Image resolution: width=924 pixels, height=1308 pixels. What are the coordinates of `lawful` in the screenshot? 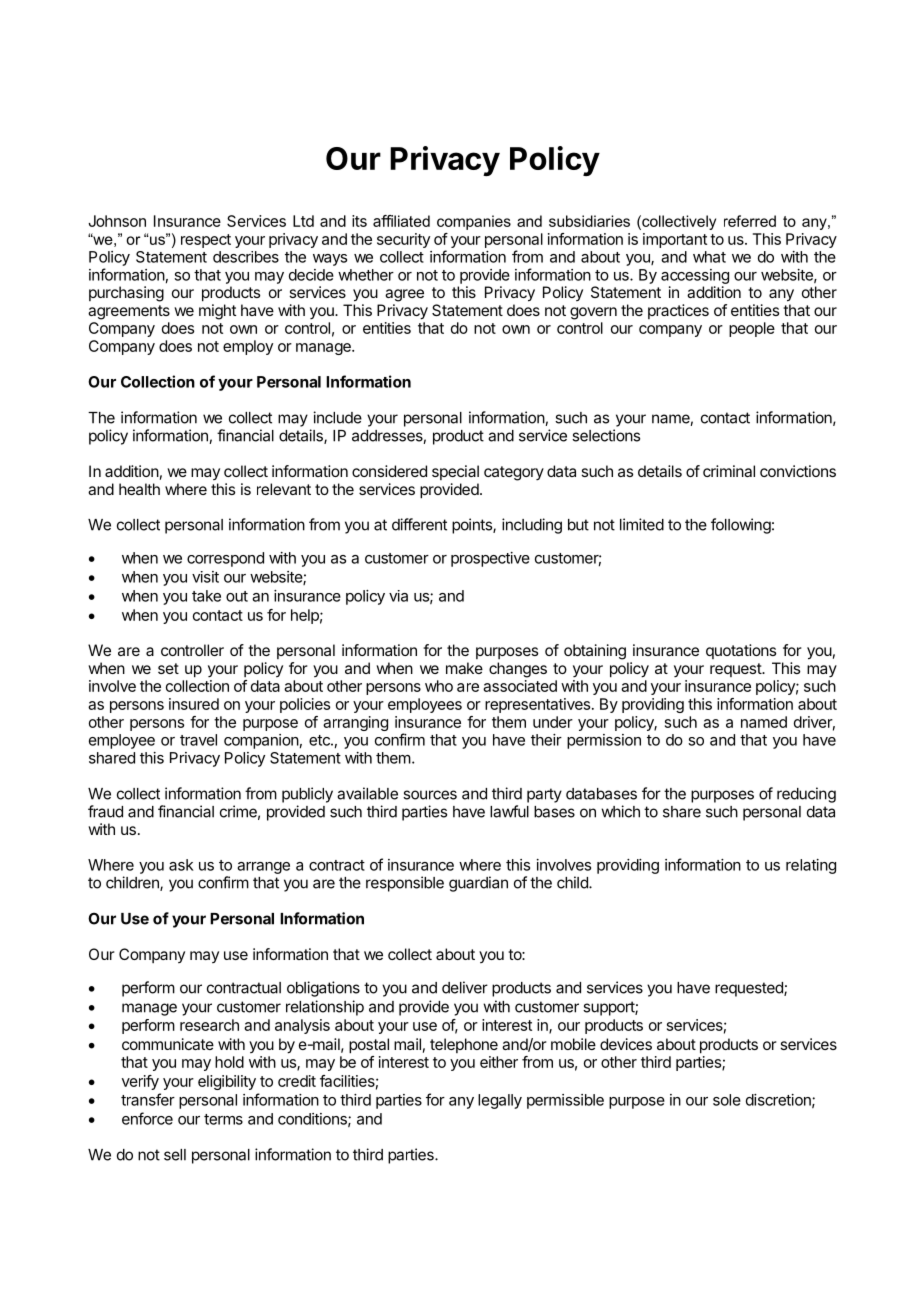 It's located at (509, 811).
